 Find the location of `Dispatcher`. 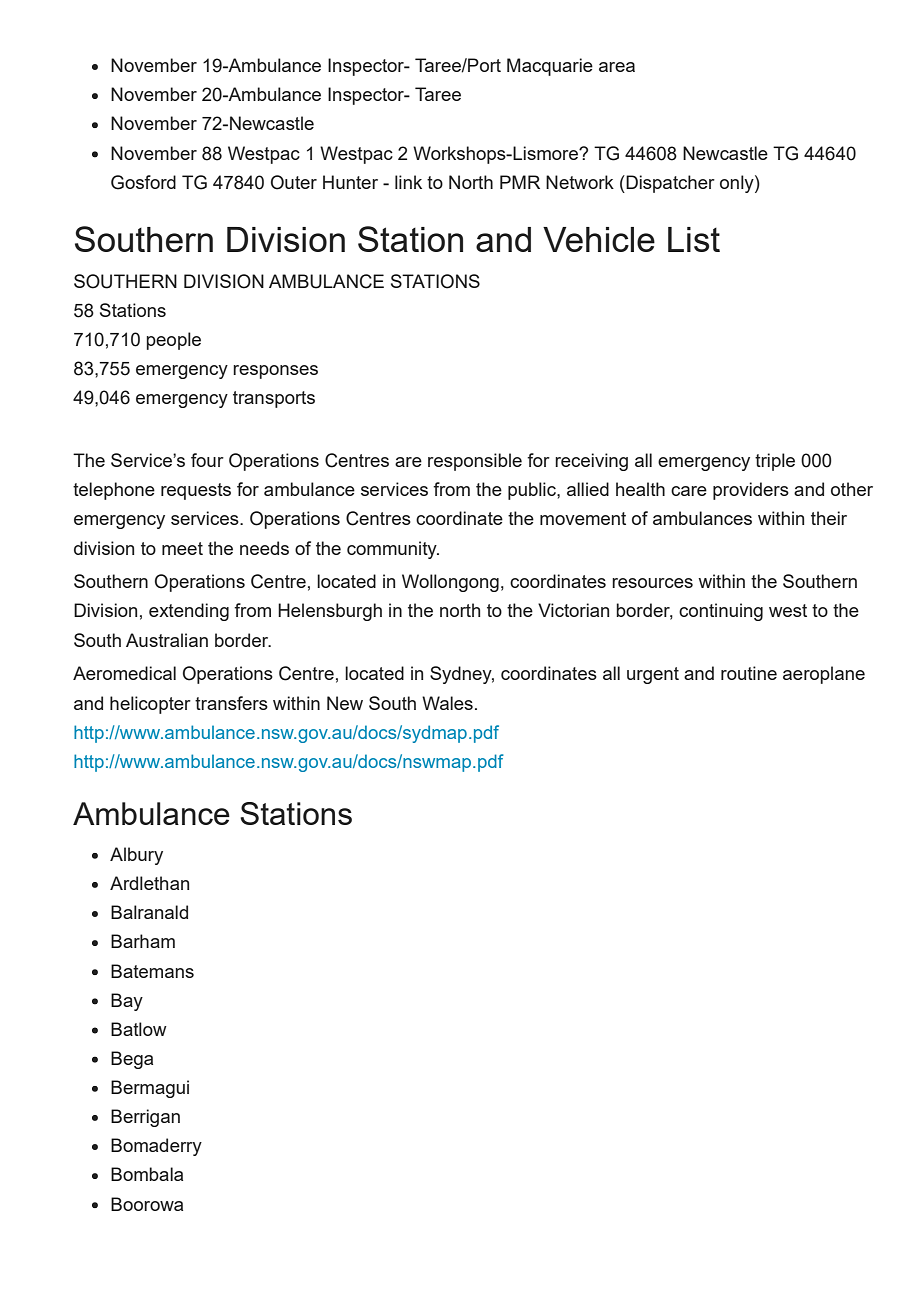

Dispatcher is located at coordinates (669, 184).
